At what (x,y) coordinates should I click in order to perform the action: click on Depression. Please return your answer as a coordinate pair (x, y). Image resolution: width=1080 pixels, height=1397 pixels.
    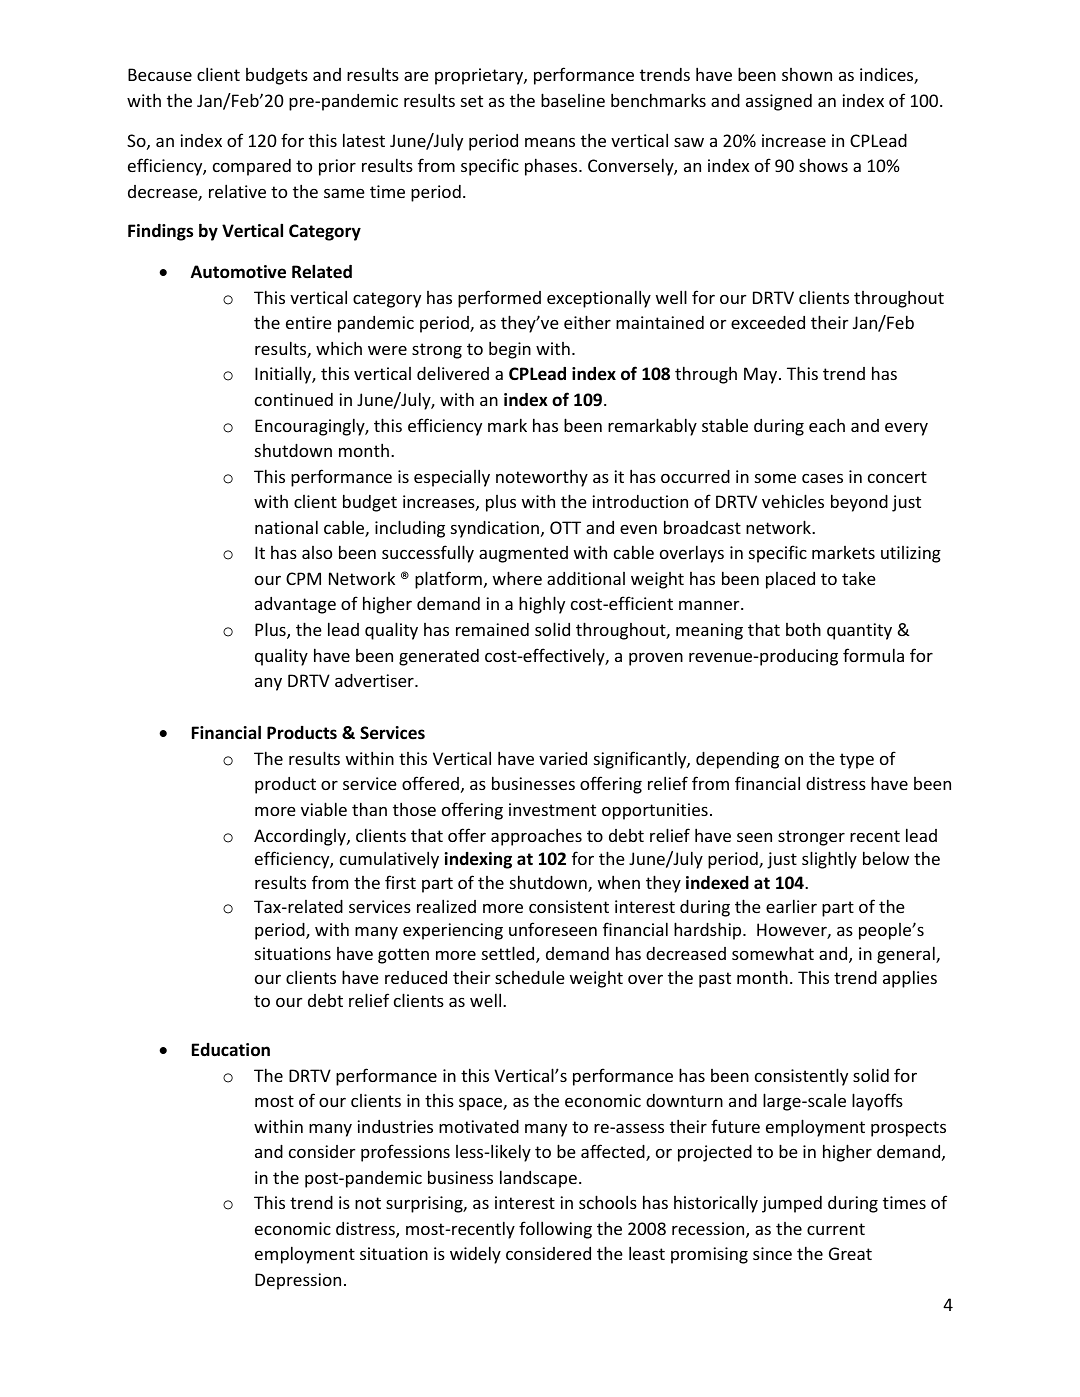
    Looking at the image, I should click on (298, 1281).
